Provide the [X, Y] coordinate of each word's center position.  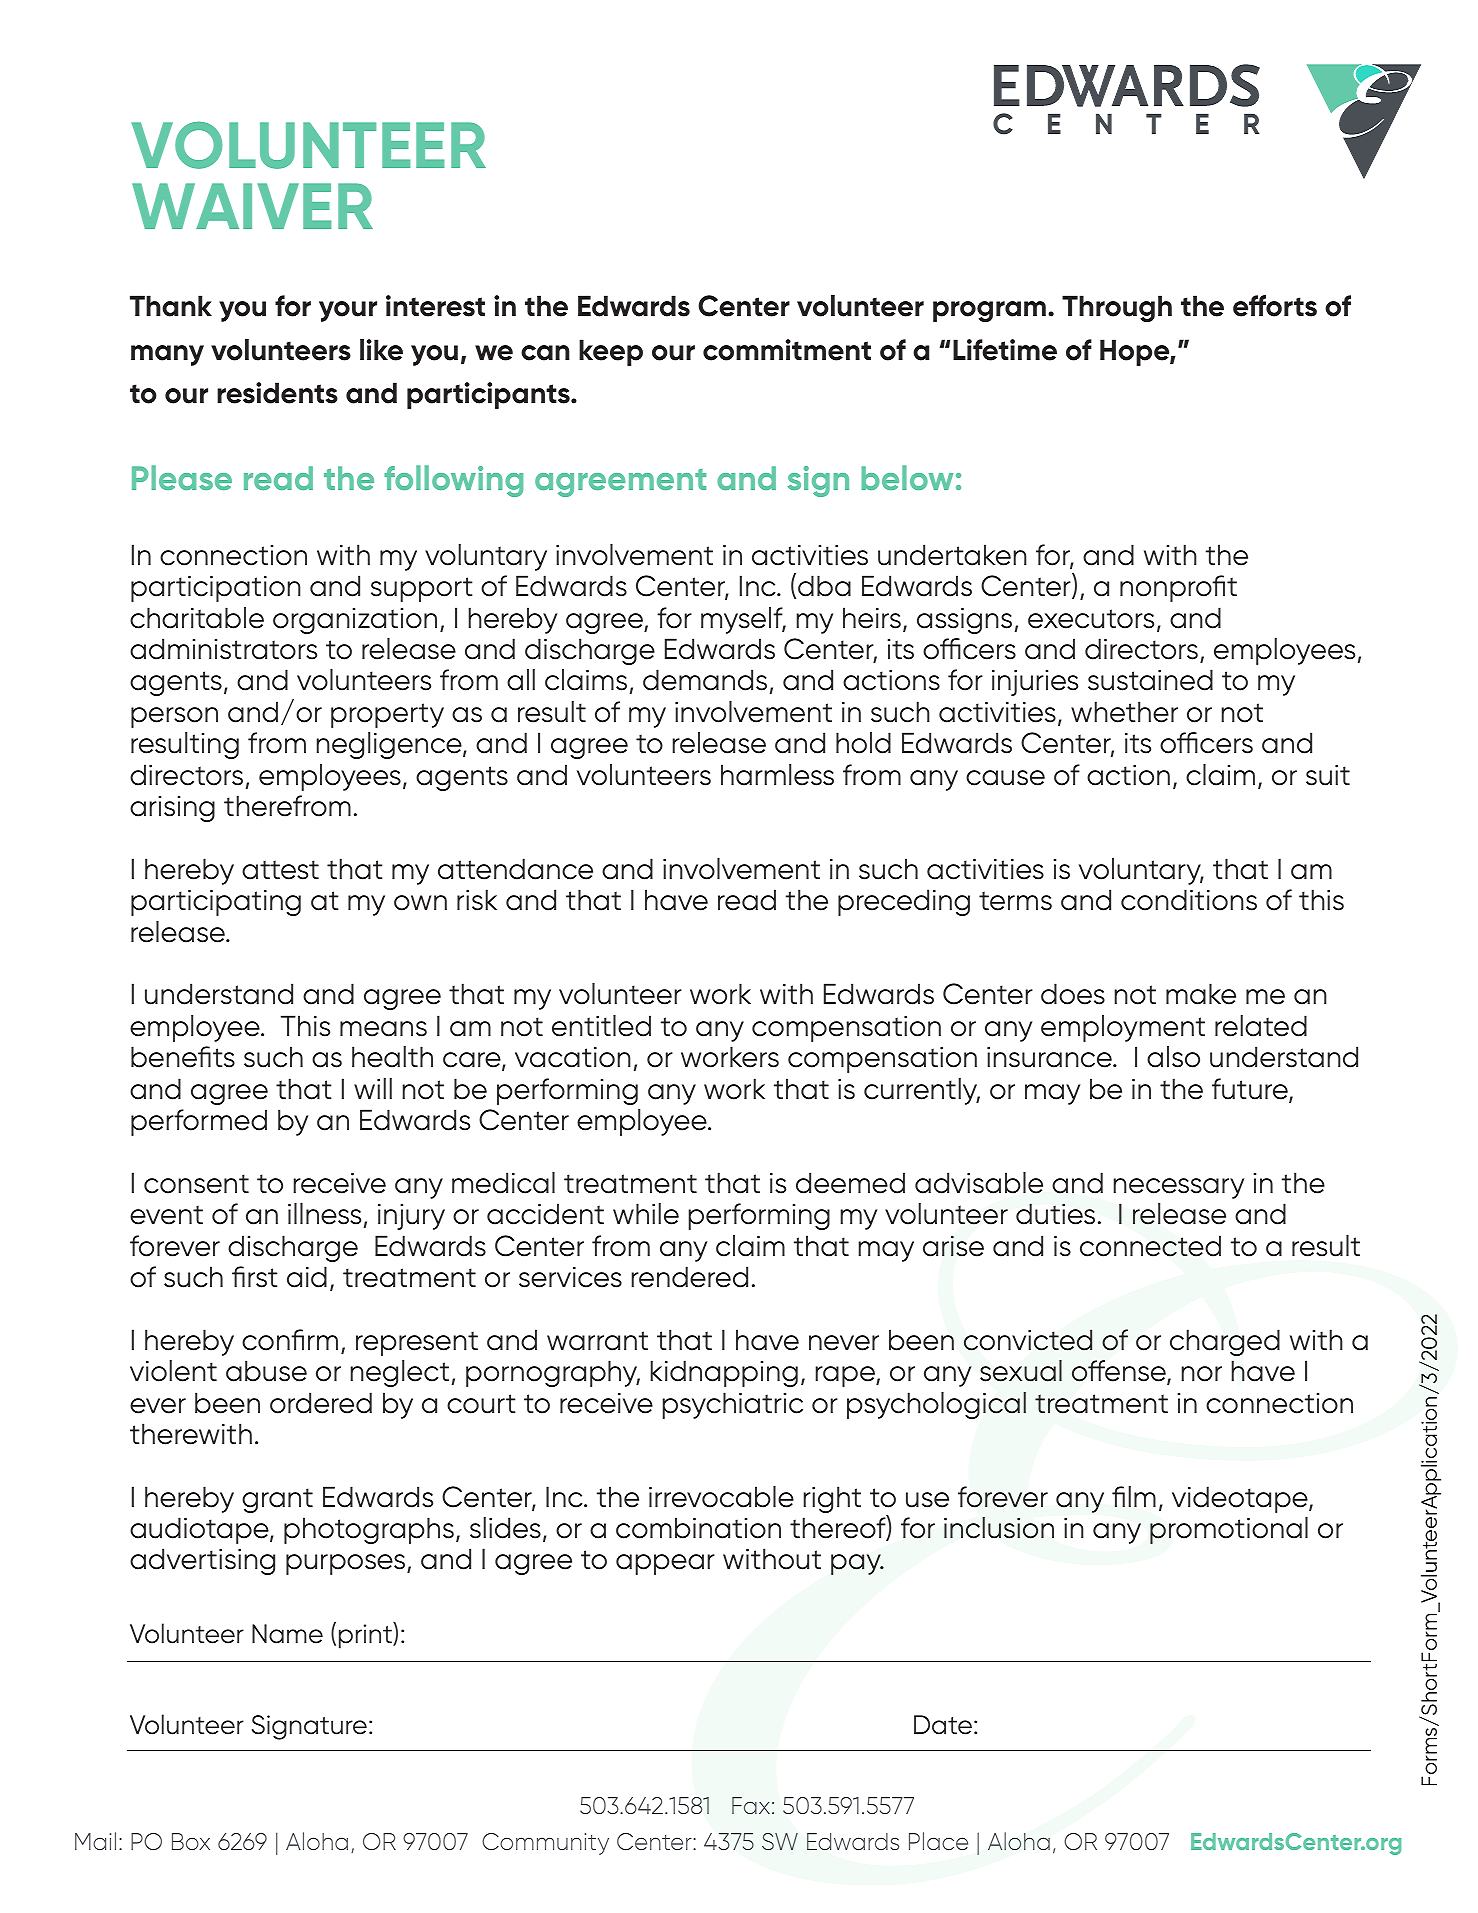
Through [1117, 308]
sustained [1150, 680]
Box [191, 1841]
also [1173, 1057]
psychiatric [733, 1405]
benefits [183, 1057]
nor [1202, 1374]
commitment [787, 350]
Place [938, 1841]
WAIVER [252, 206]
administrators [223, 649]
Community [545, 1844]
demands [705, 680]
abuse [266, 1371]
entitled [601, 1026]
